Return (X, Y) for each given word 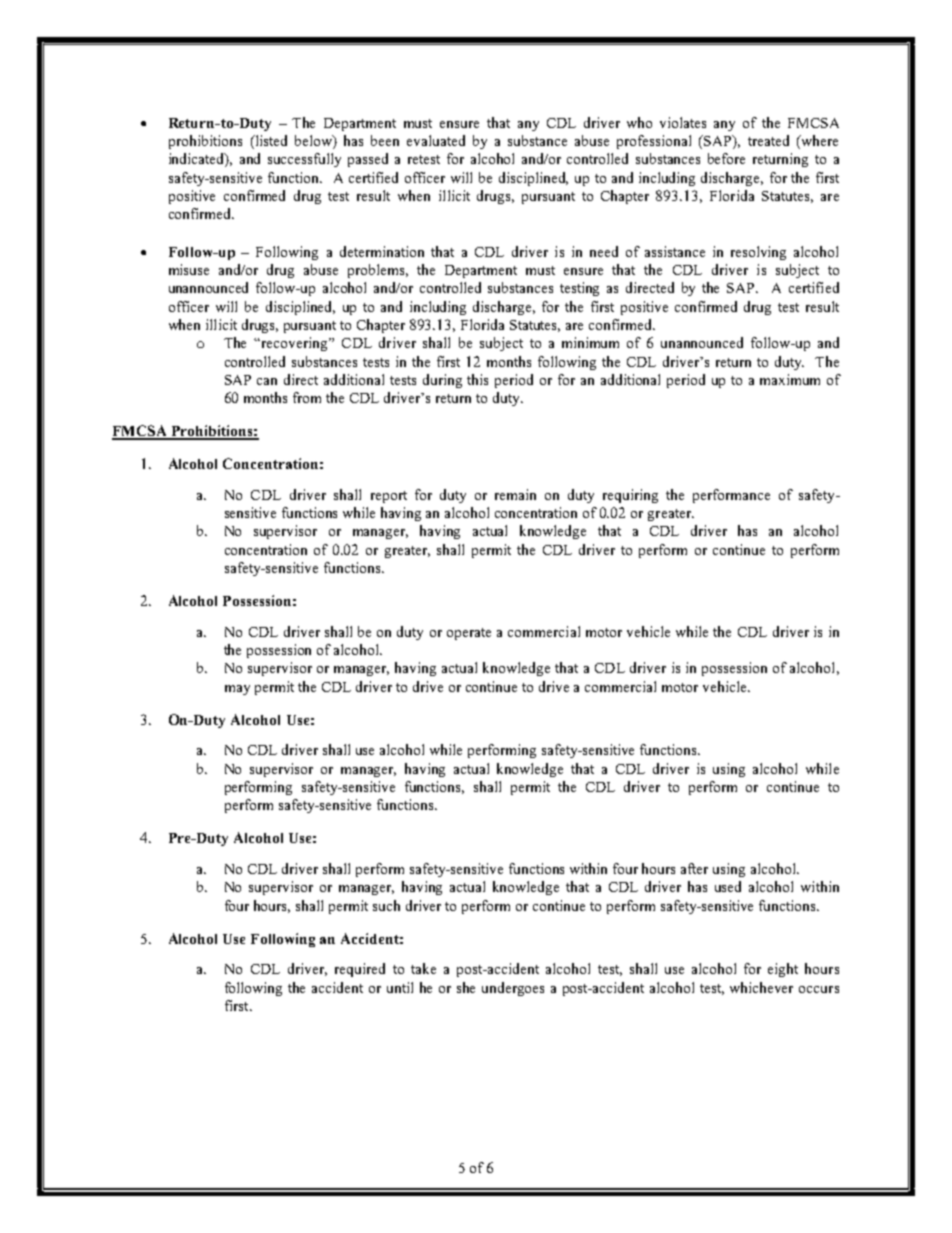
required (360, 970)
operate (469, 634)
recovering (294, 344)
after (694, 868)
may (237, 690)
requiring (630, 496)
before (726, 158)
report (389, 497)
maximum (790, 379)
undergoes (513, 989)
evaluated (436, 140)
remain (515, 494)
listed (270, 142)
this (477, 379)
